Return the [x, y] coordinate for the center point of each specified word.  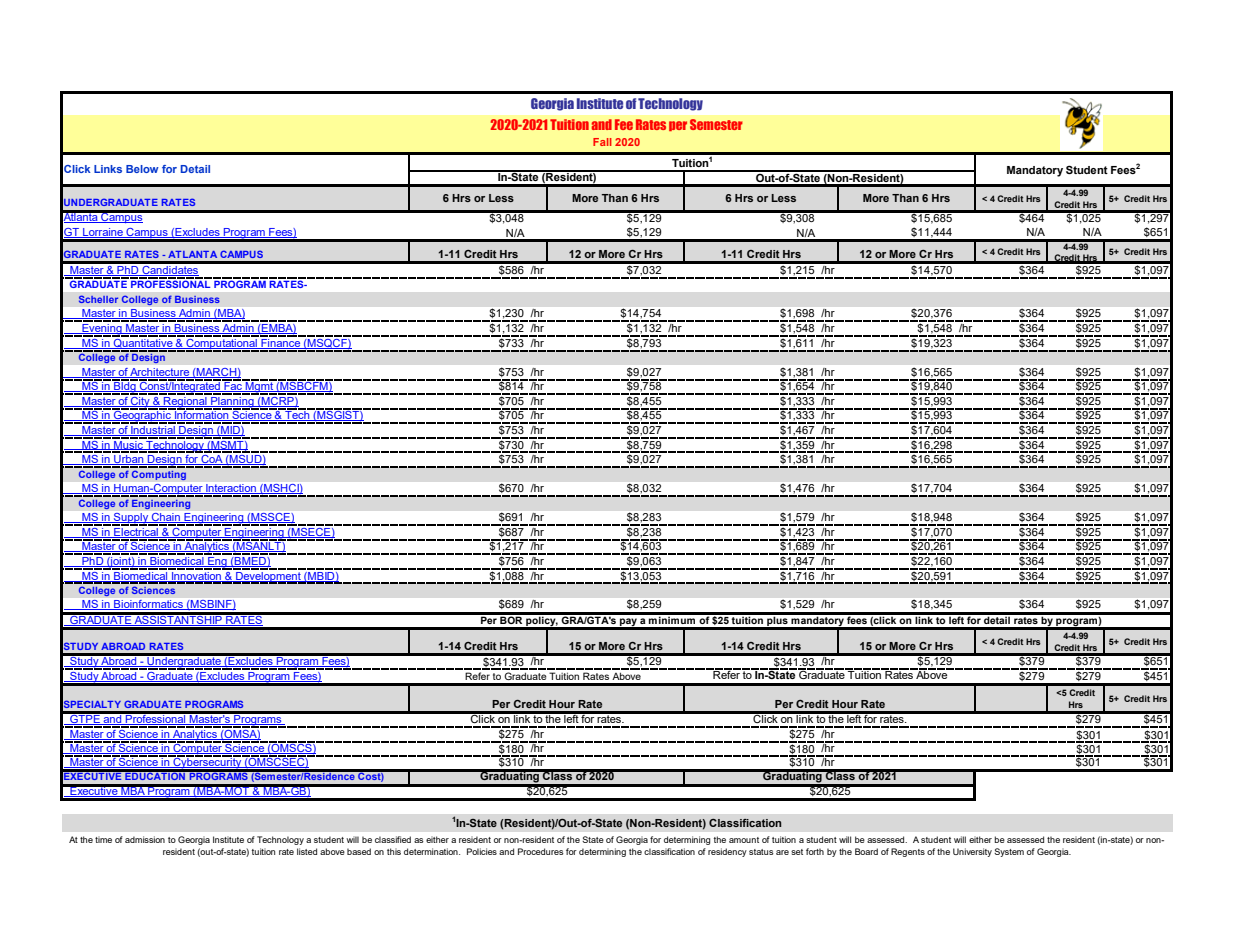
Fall [602, 142]
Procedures [541, 851]
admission [145, 839]
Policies [482, 851]
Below [142, 169]
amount [744, 840]
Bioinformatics [149, 605]
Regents [908, 852]
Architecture [160, 373]
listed [307, 851]
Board [866, 851]
